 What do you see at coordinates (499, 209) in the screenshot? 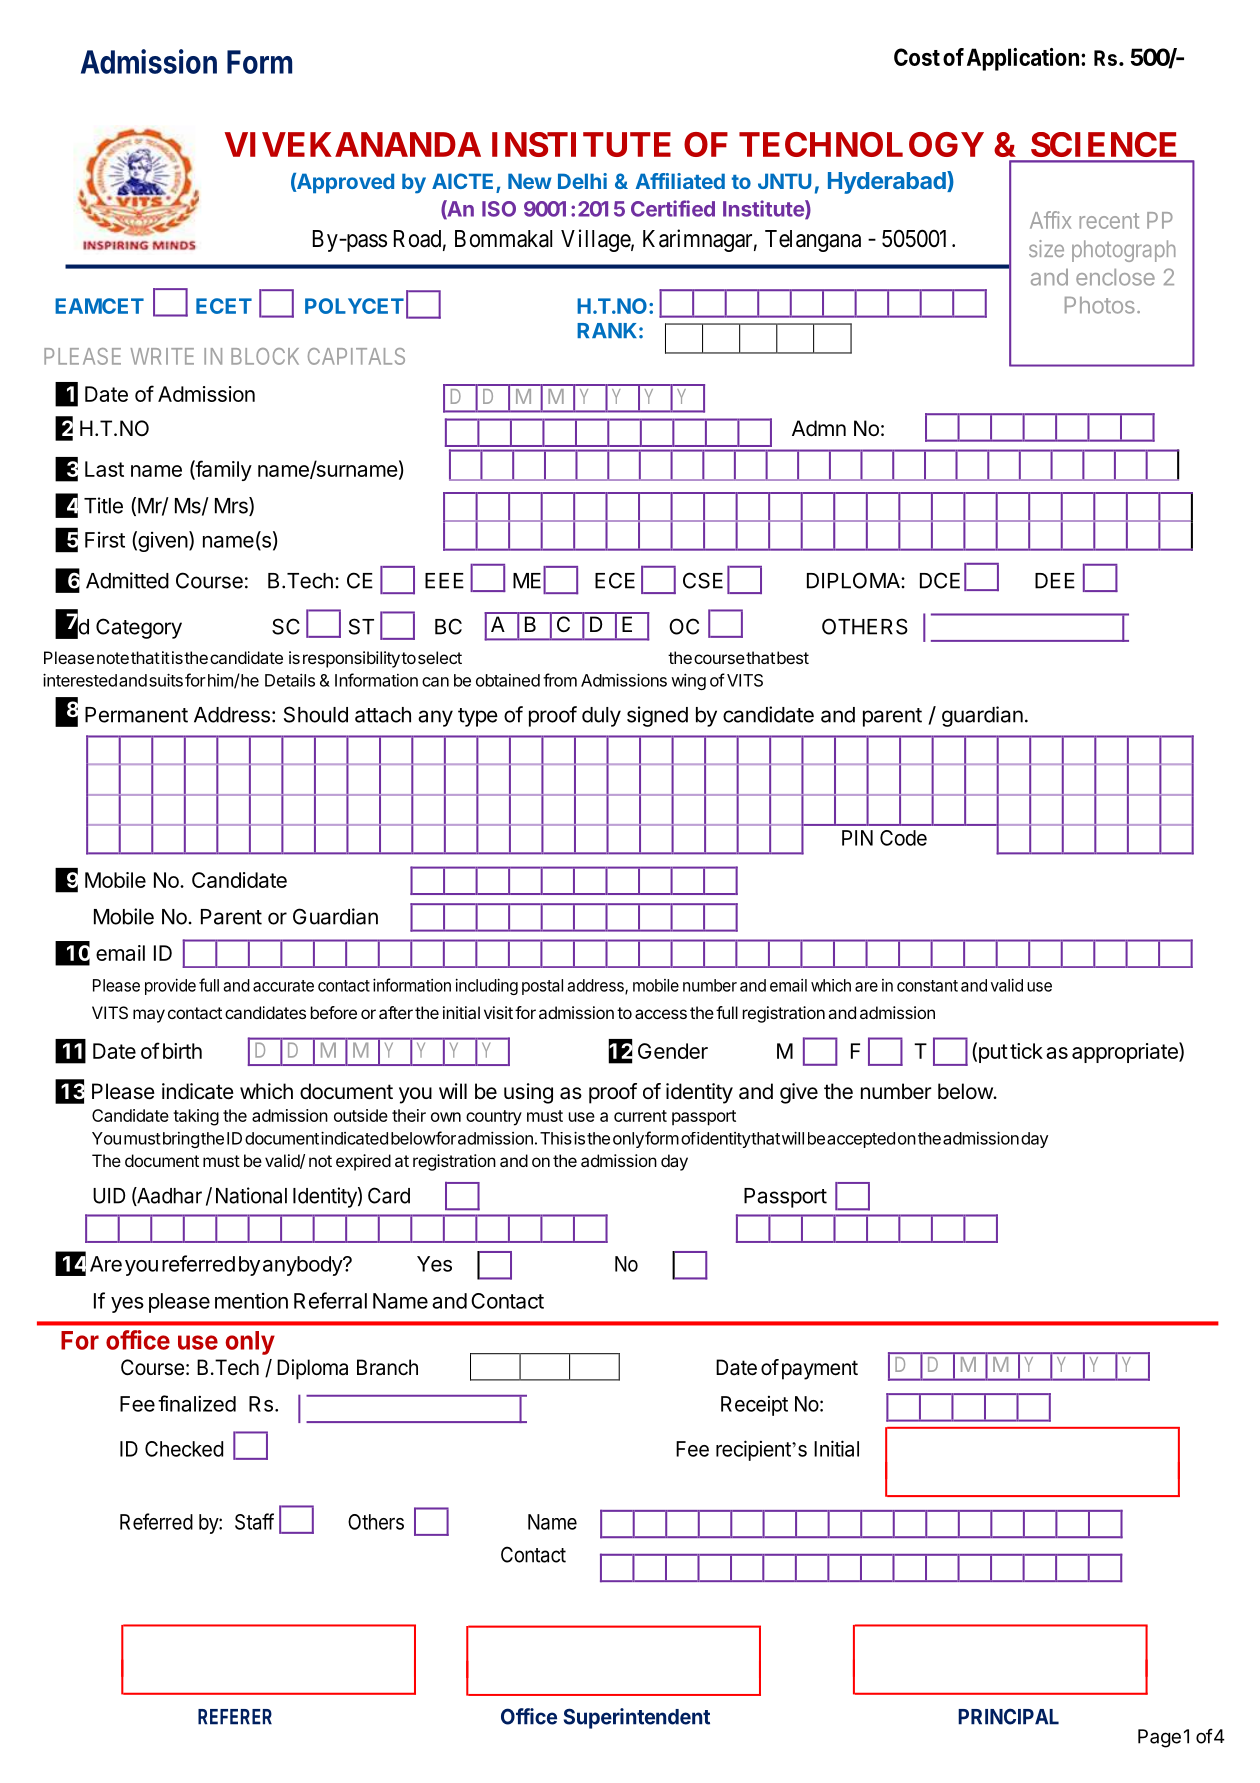
I see `ISO` at bounding box center [499, 209].
